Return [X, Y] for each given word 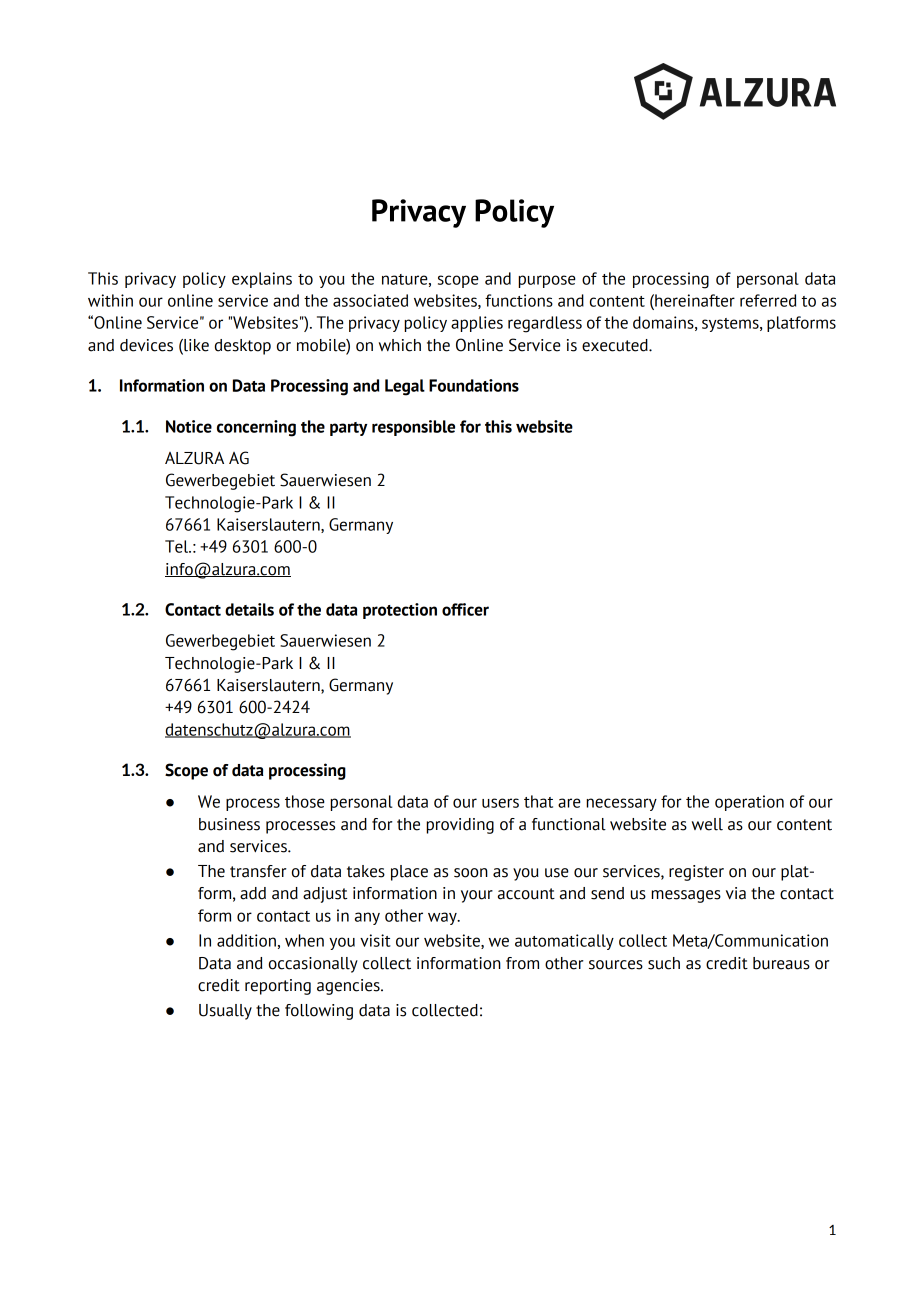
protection [400, 611]
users [500, 803]
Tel [178, 546]
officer [465, 609]
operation [749, 803]
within [110, 300]
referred [768, 300]
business [229, 824]
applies [477, 324]
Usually [225, 1012]
